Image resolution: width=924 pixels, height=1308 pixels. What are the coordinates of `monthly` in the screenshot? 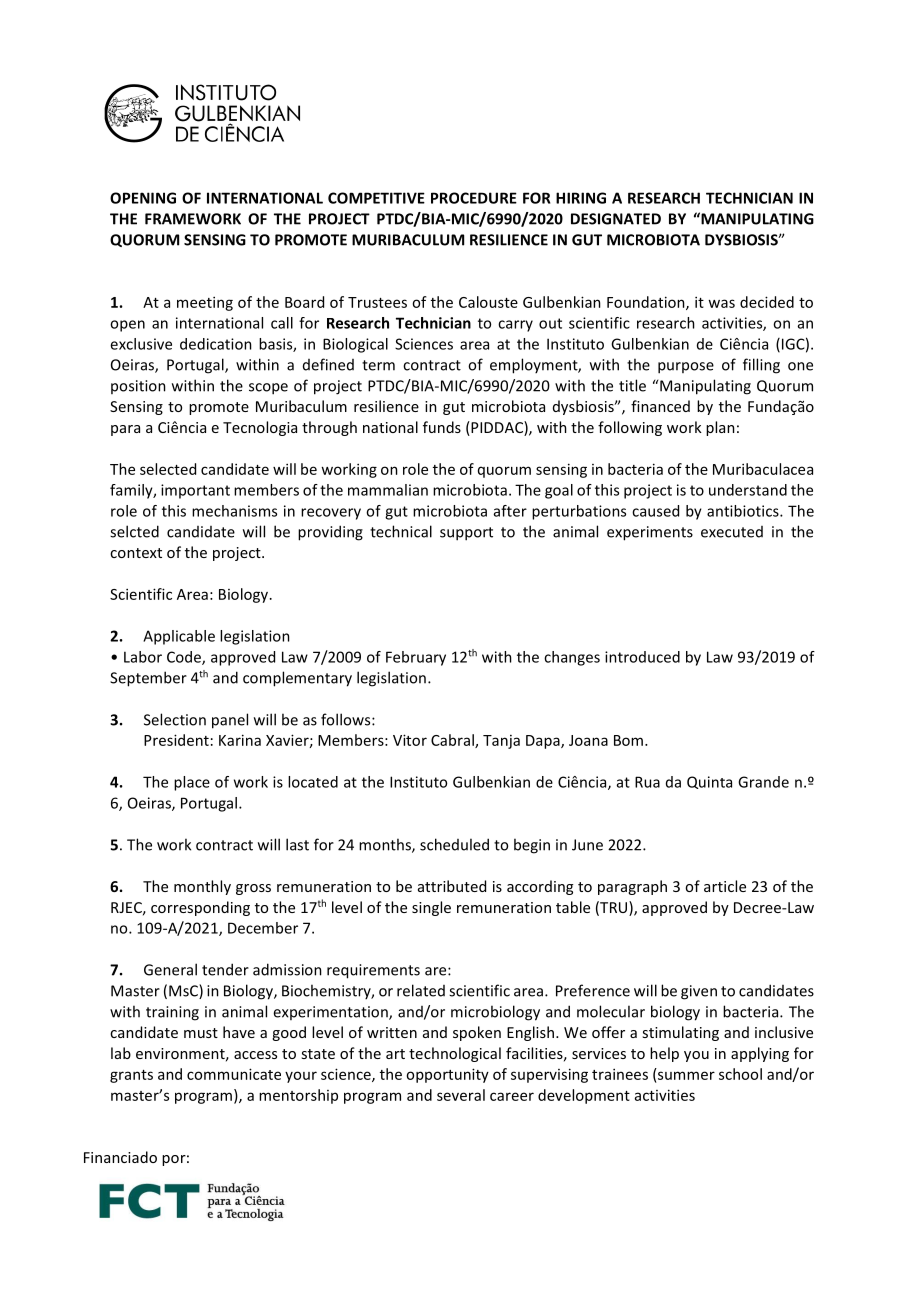 It's located at (202, 887).
